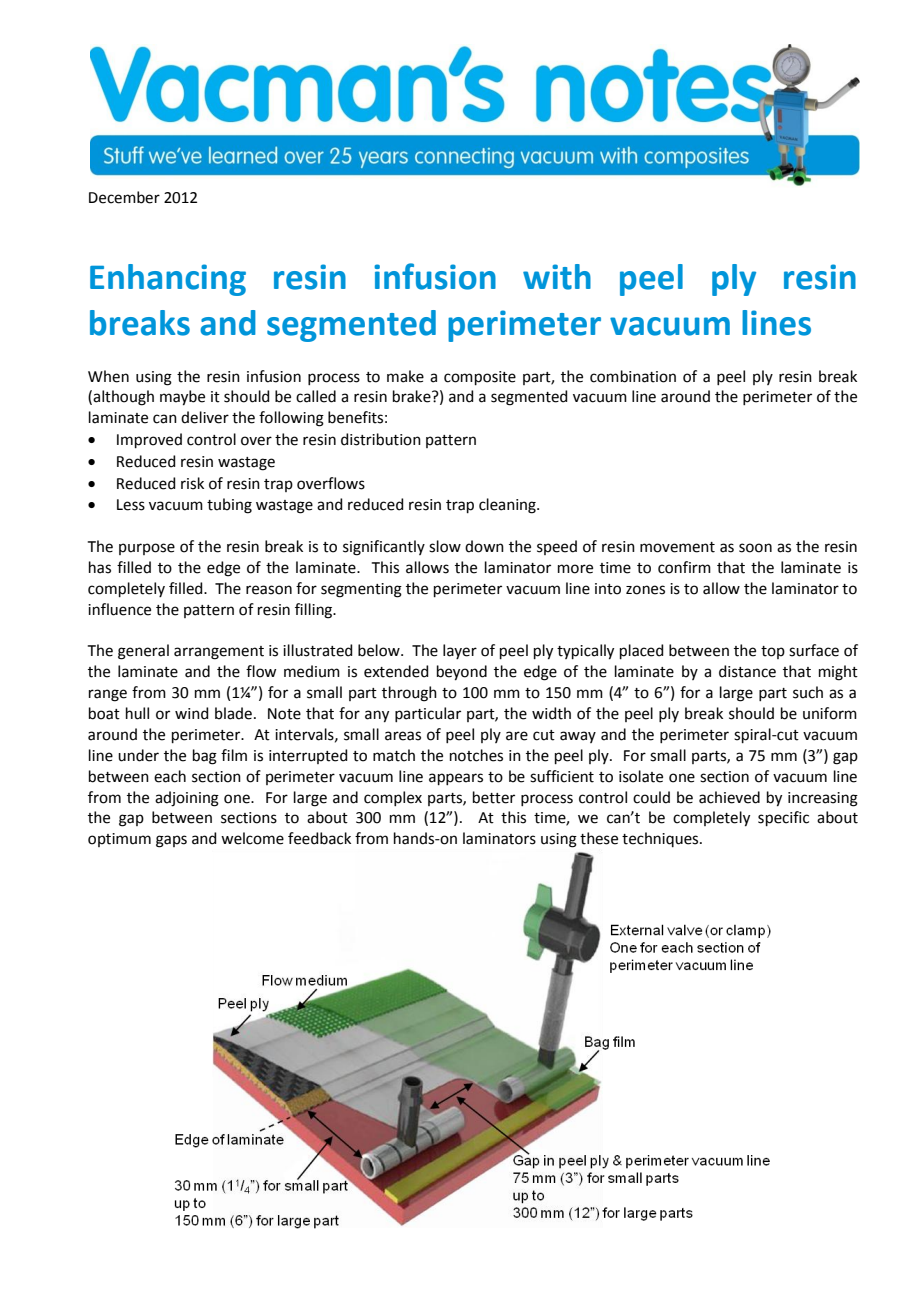 This image has height=1308, width=924. I want to click on composite, so click(480, 378).
